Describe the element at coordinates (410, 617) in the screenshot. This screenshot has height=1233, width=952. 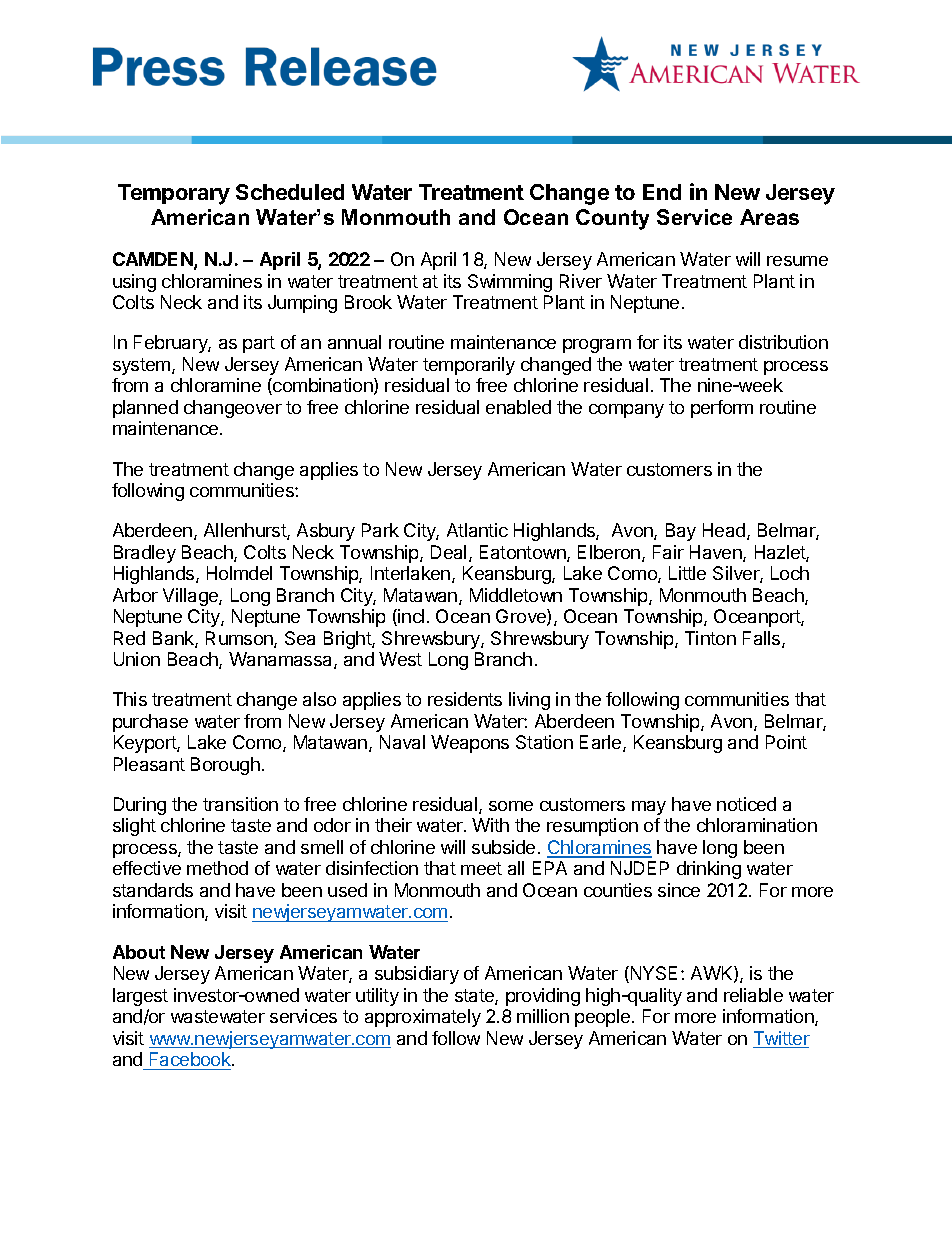
I see `incl` at that location.
